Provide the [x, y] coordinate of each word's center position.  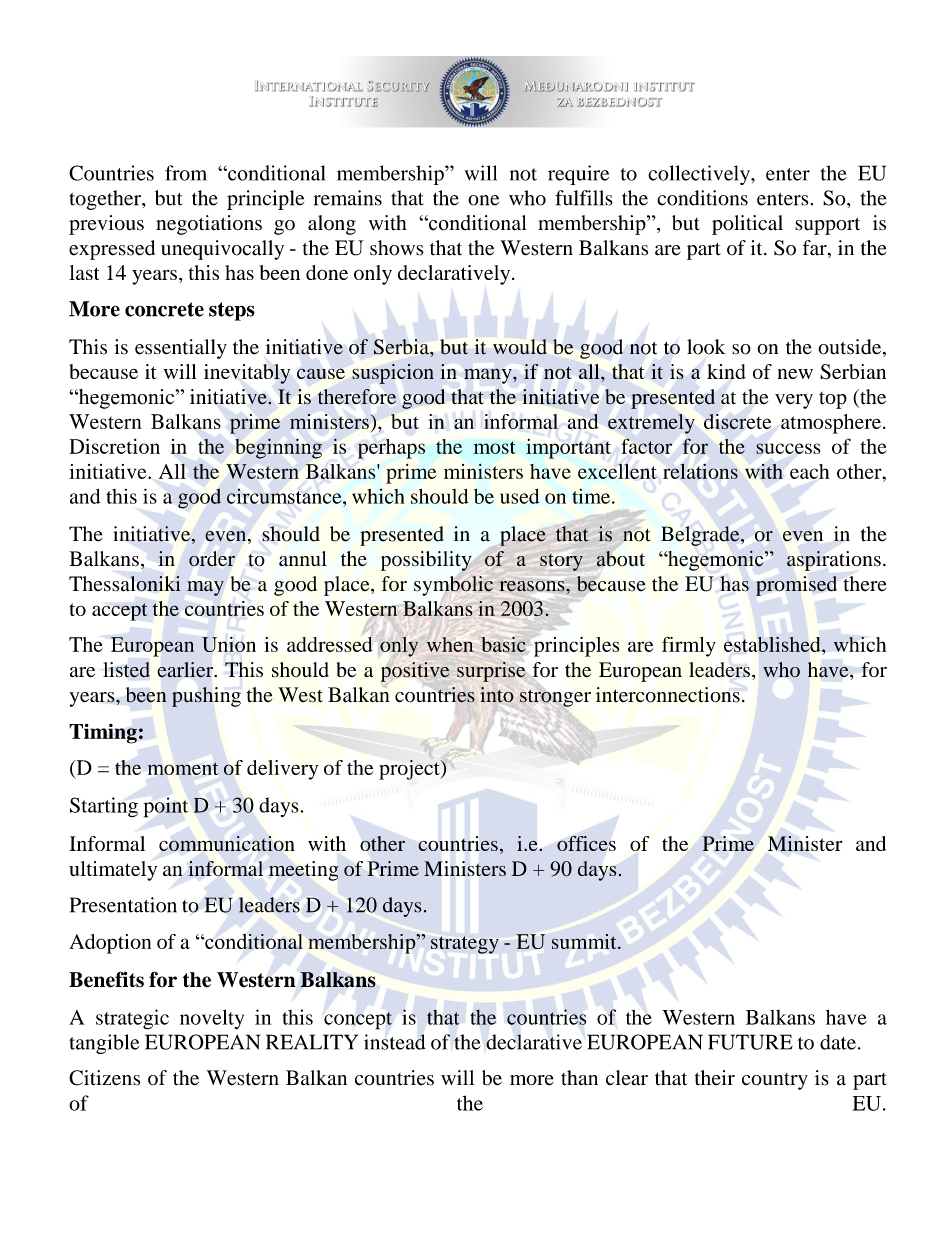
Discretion [114, 446]
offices [586, 843]
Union [229, 644]
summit [585, 941]
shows [397, 248]
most [495, 447]
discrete [737, 421]
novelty [212, 1019]
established [773, 644]
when [450, 644]
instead [395, 1042]
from [186, 173]
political [747, 225]
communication [227, 843]
